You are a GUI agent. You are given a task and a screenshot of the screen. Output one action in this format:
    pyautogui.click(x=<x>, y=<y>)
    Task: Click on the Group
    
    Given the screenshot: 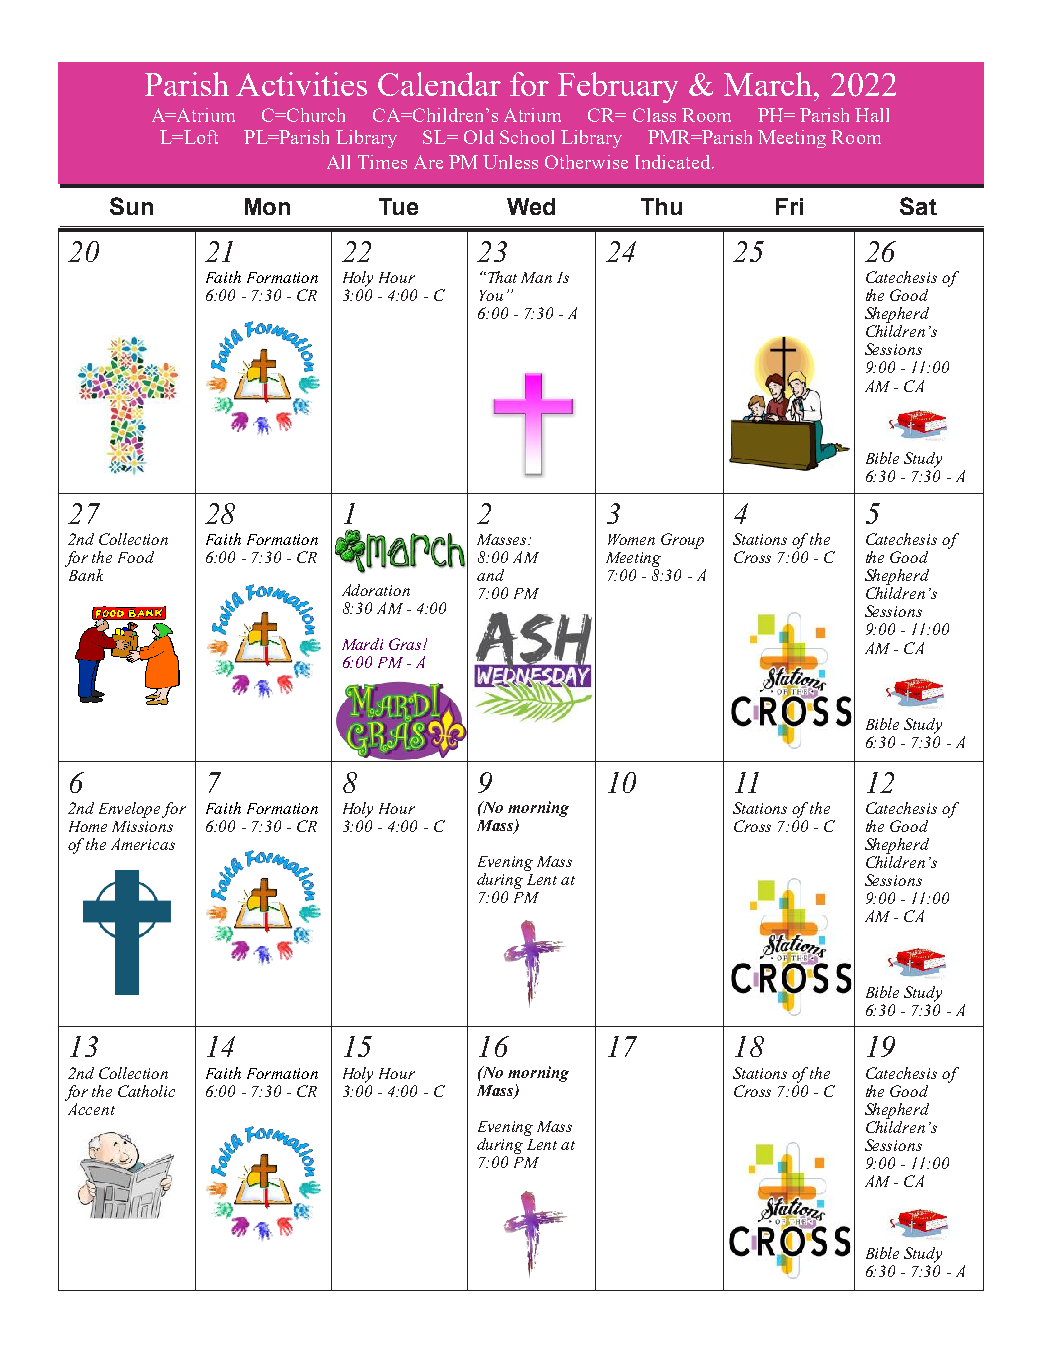 What is the action you would take?
    pyautogui.click(x=682, y=541)
